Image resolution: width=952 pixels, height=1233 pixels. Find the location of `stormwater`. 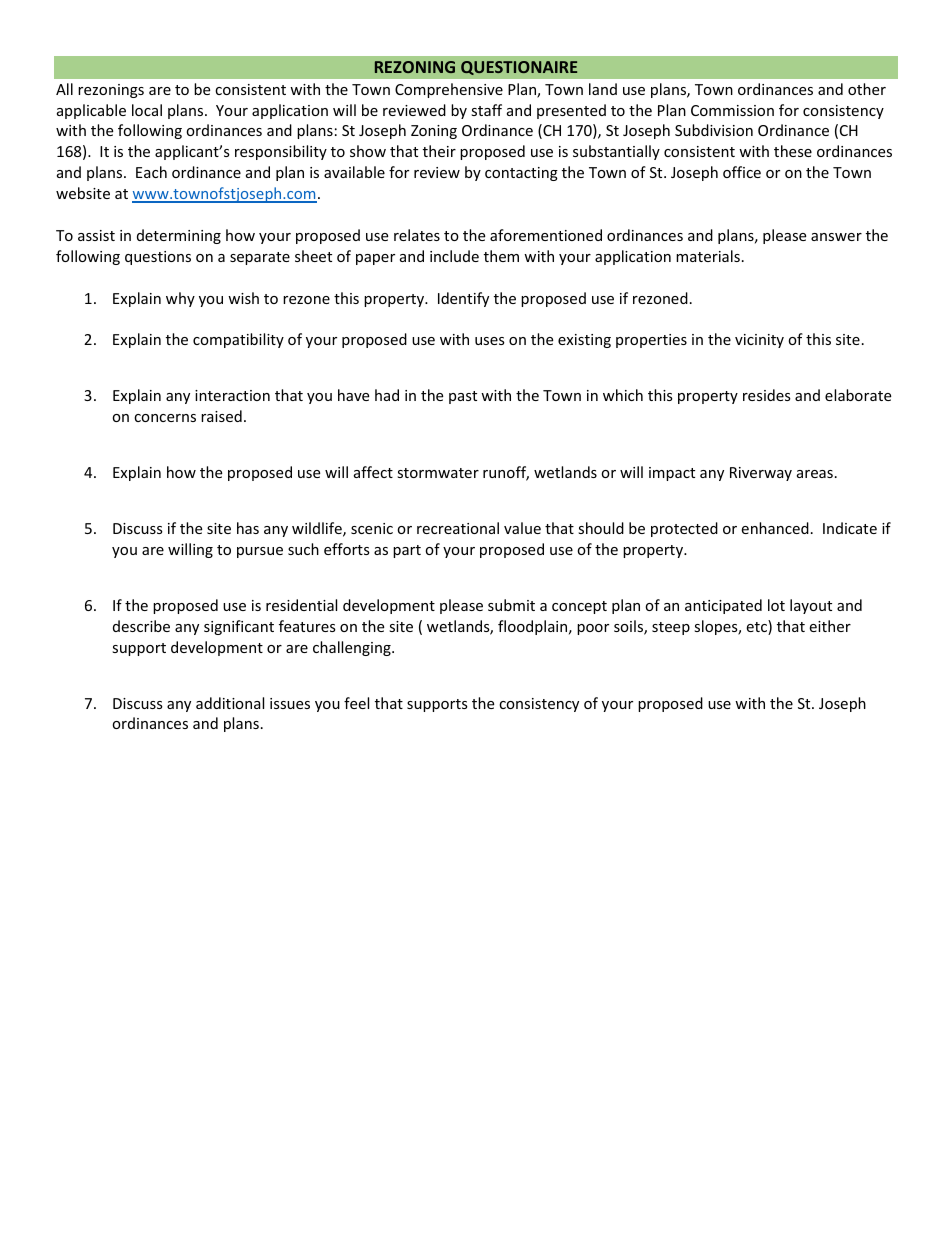

stormwater is located at coordinates (438, 473).
